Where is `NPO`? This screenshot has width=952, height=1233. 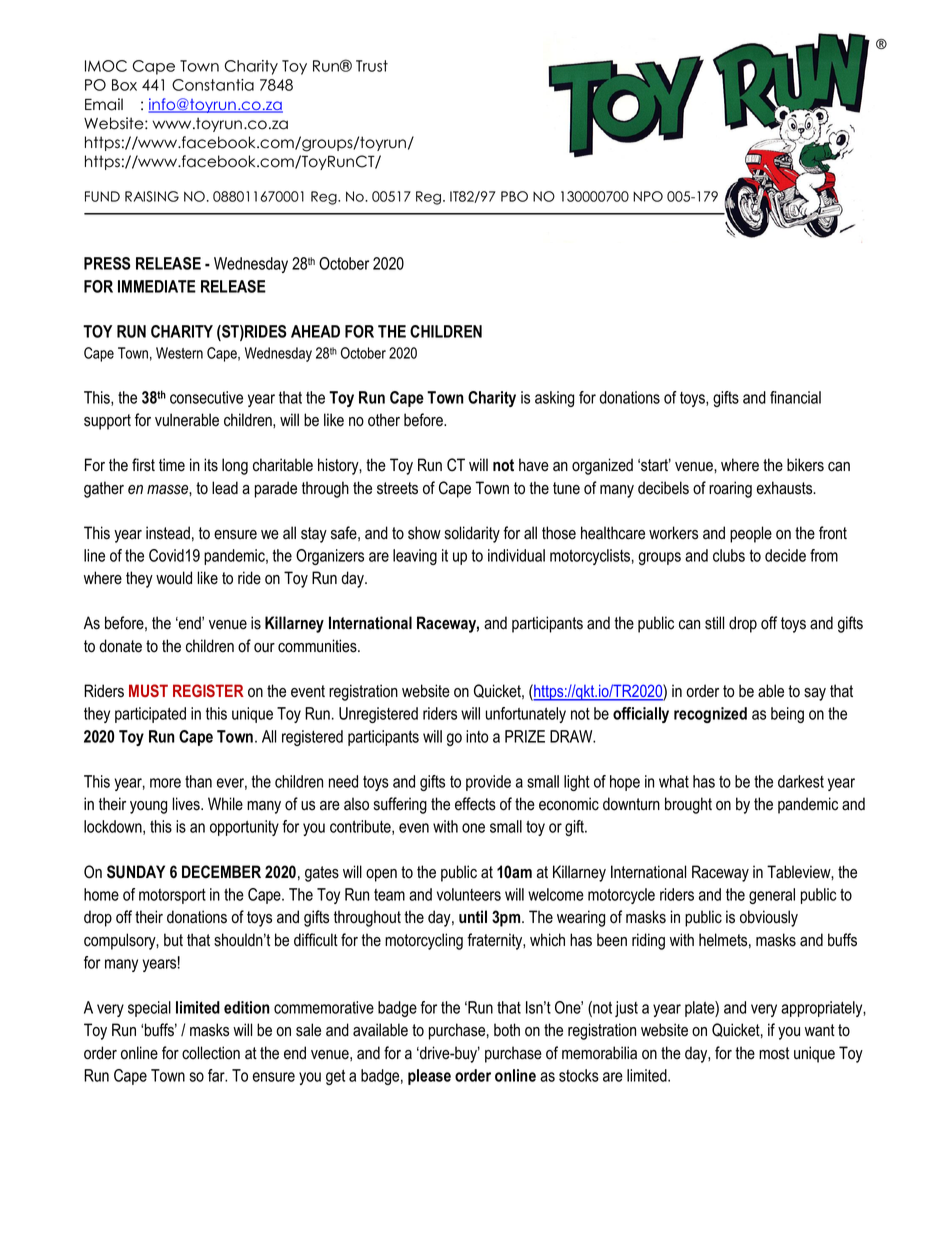
NPO is located at coordinates (648, 196).
